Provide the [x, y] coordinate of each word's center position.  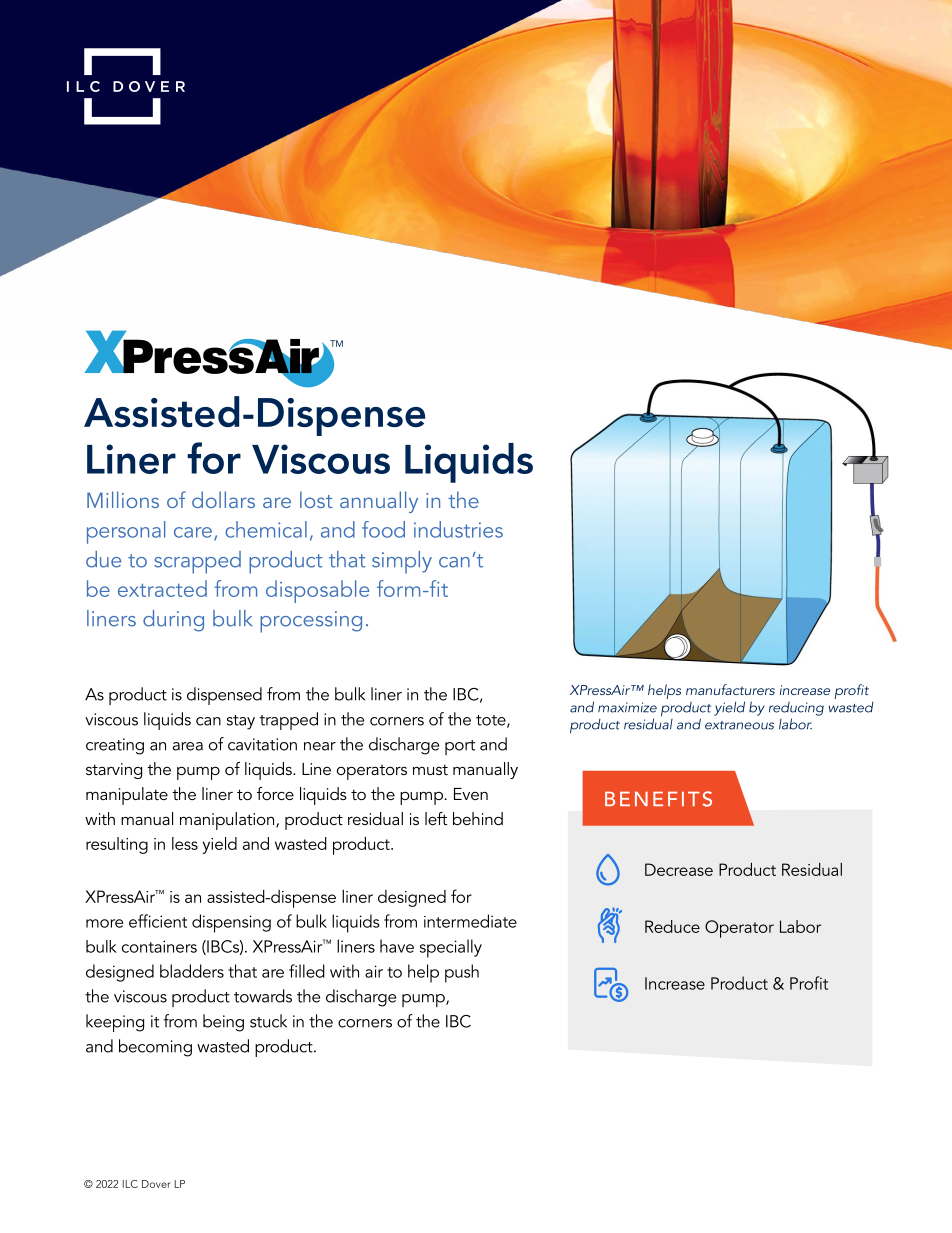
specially [451, 948]
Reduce [672, 926]
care [193, 532]
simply [402, 562]
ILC [130, 1184]
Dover [156, 1184]
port [460, 747]
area [188, 746]
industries [458, 529]
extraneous [739, 725]
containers [159, 946]
